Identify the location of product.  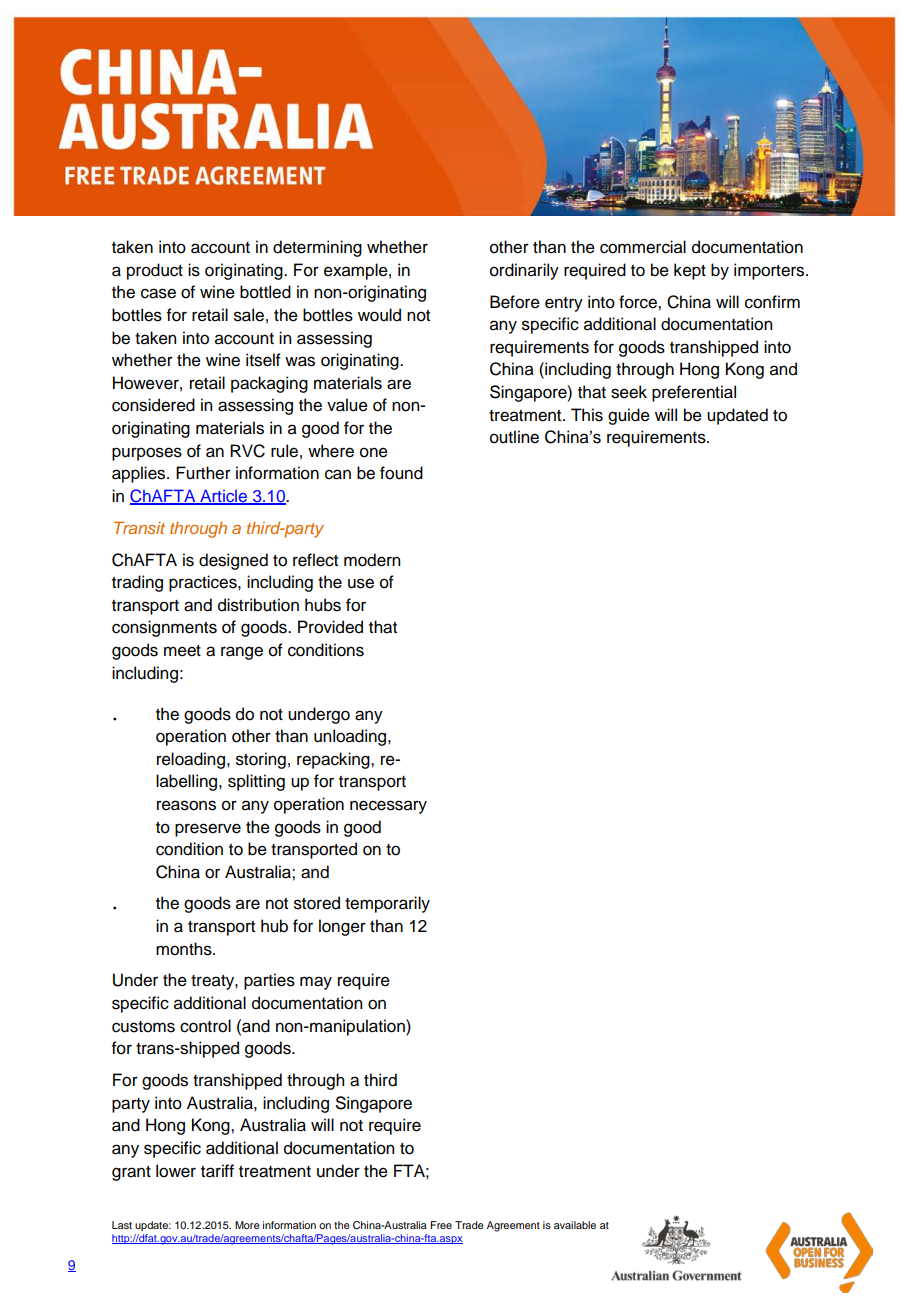
(155, 271).
